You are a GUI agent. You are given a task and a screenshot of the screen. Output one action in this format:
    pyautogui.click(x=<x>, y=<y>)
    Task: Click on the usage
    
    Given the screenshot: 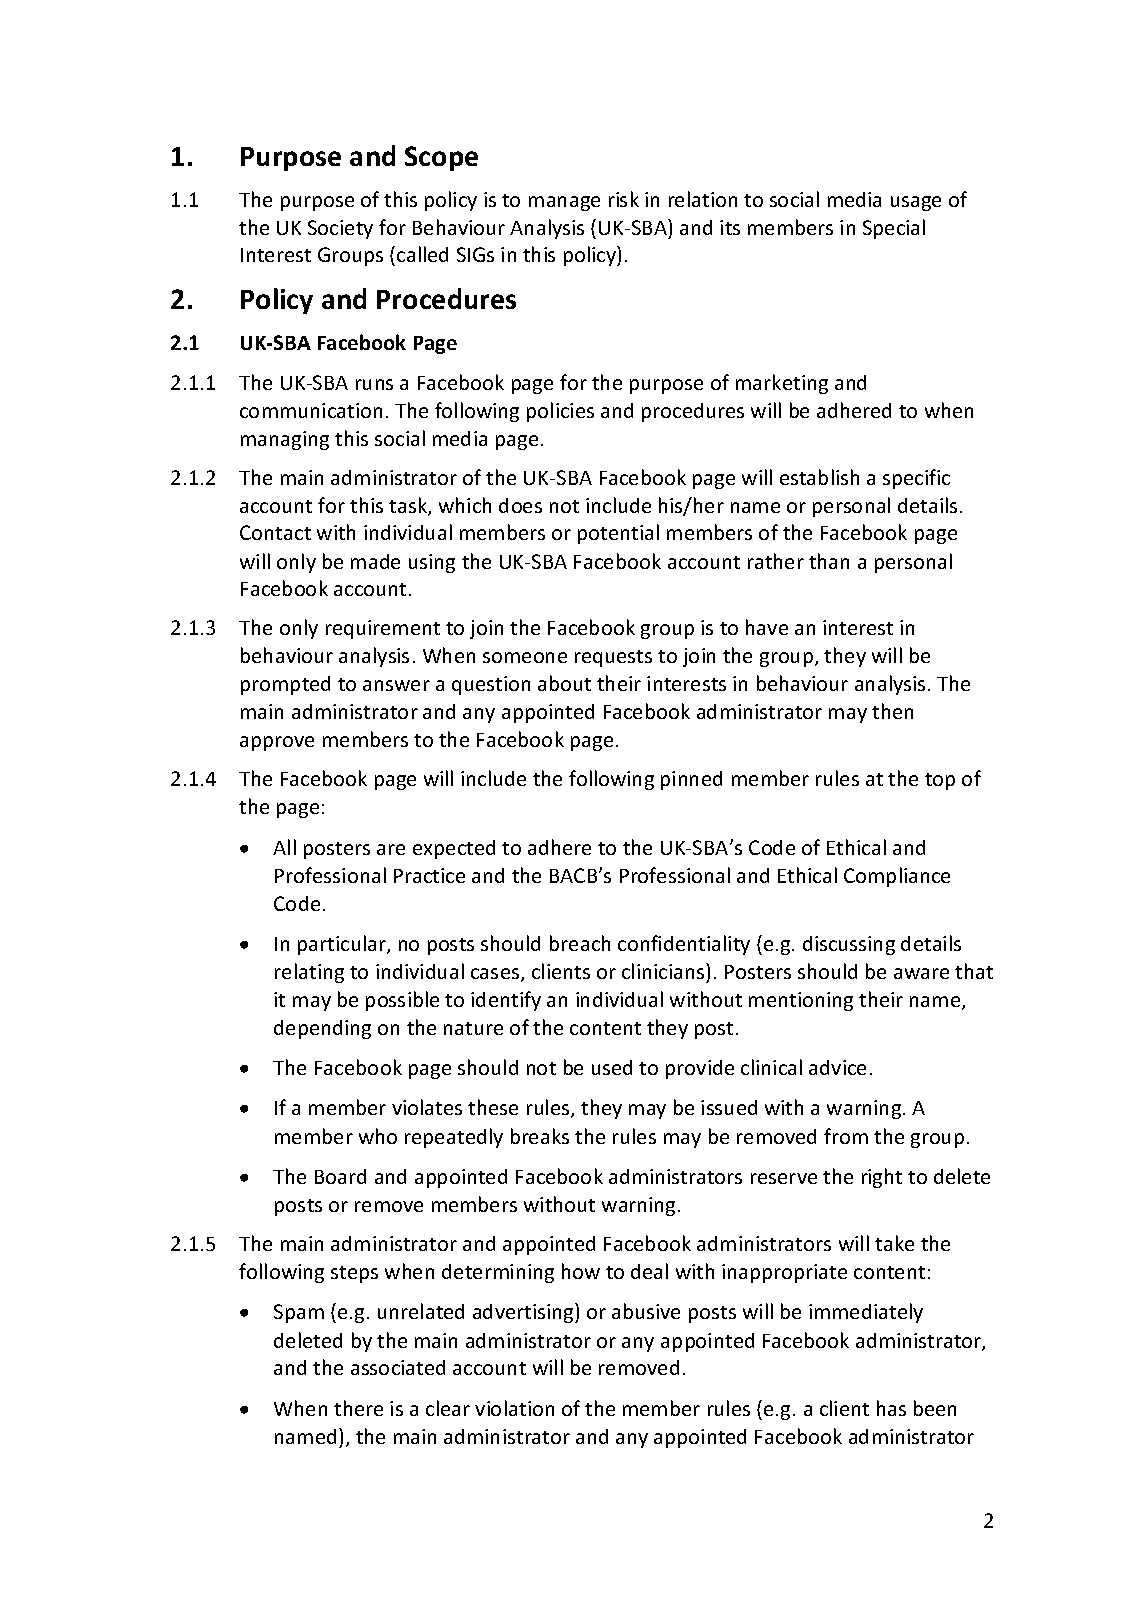 What is the action you would take?
    pyautogui.click(x=916, y=203)
